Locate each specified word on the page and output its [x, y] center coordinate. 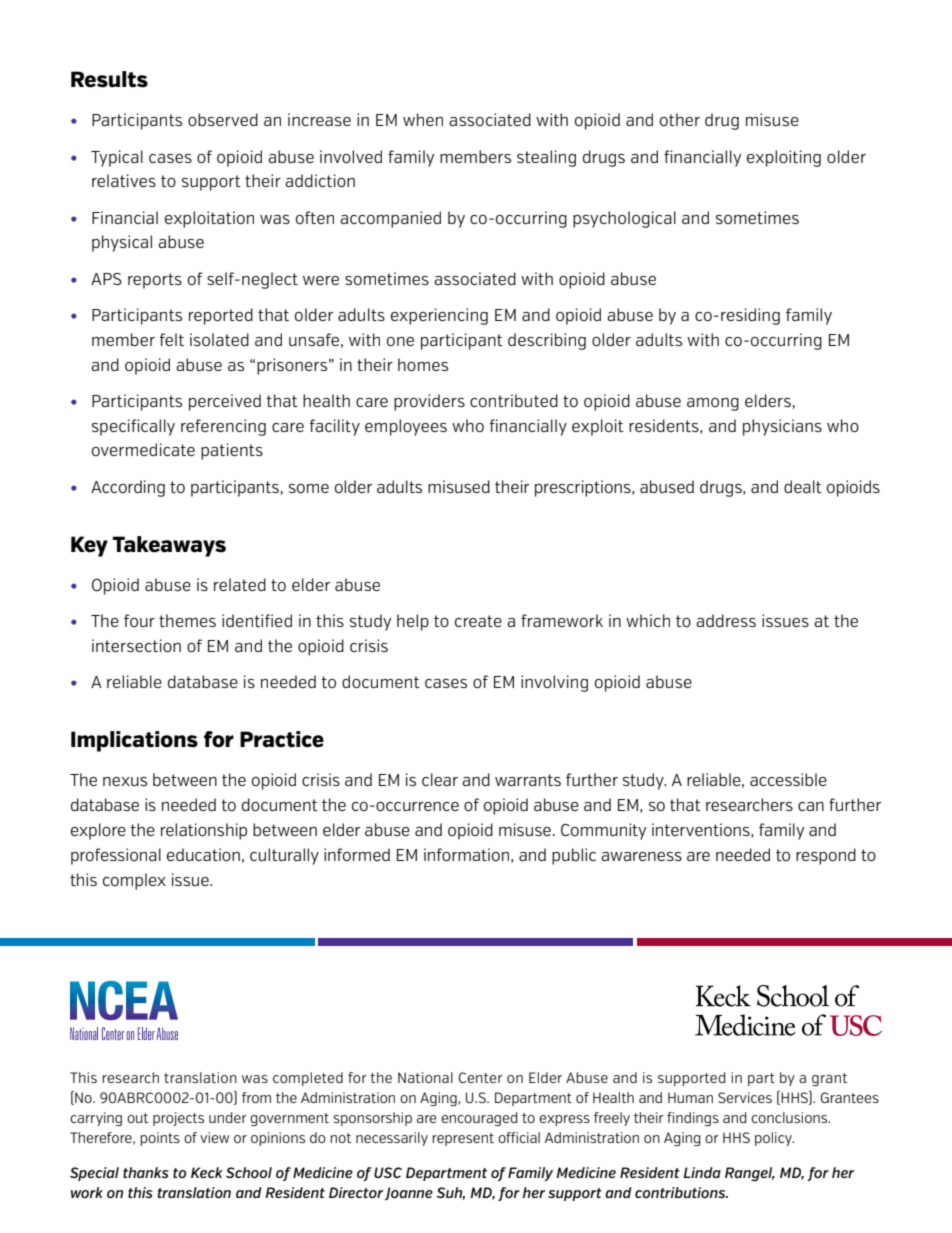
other [680, 119]
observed [223, 119]
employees [406, 427]
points [160, 1139]
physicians [782, 427]
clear [440, 779]
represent [463, 1139]
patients [232, 451]
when [423, 119]
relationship [204, 831]
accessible [788, 779]
